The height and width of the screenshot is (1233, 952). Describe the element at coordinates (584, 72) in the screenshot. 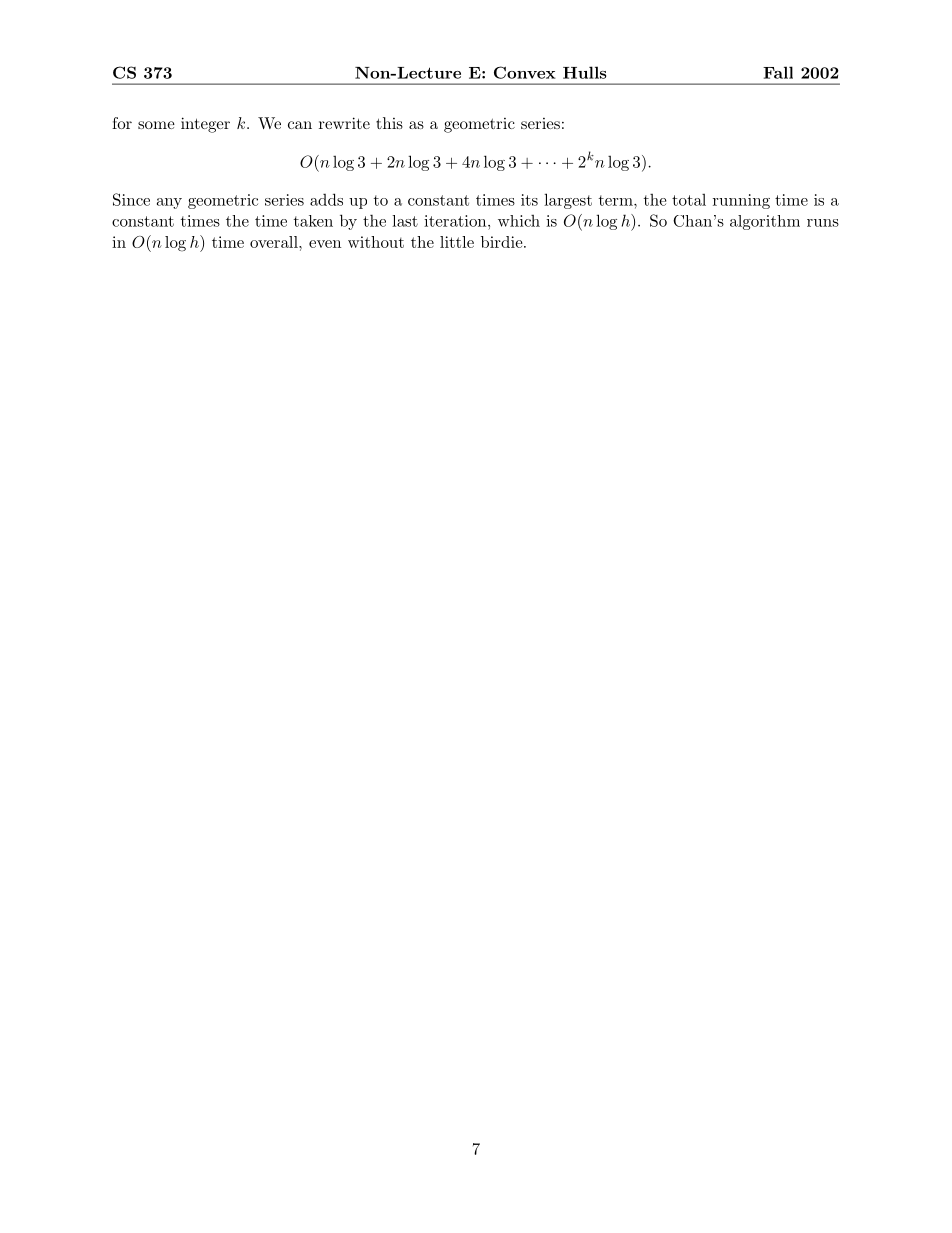

I see `Hulls` at that location.
